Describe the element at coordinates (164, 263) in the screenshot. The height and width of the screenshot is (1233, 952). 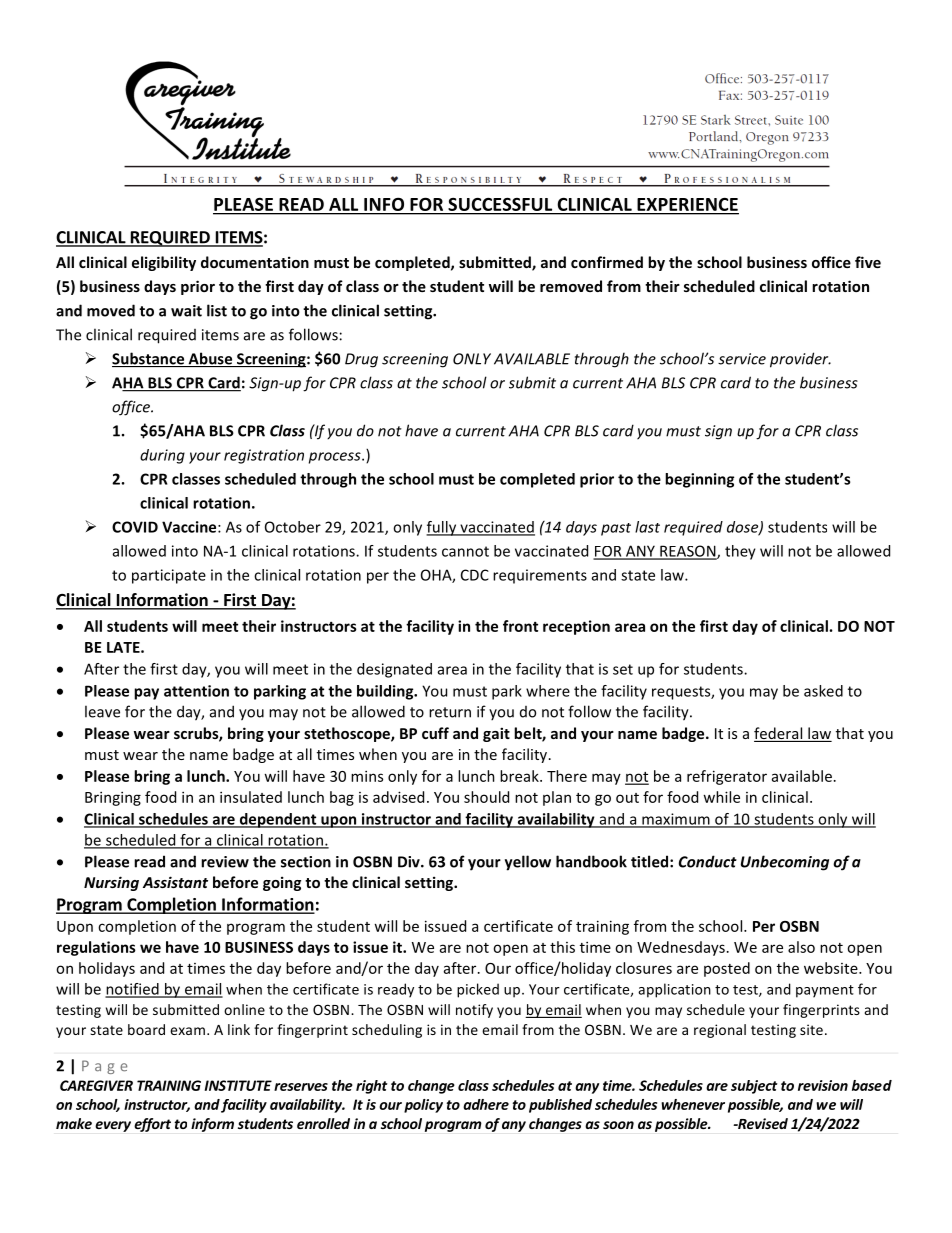
I see `eligibility` at that location.
